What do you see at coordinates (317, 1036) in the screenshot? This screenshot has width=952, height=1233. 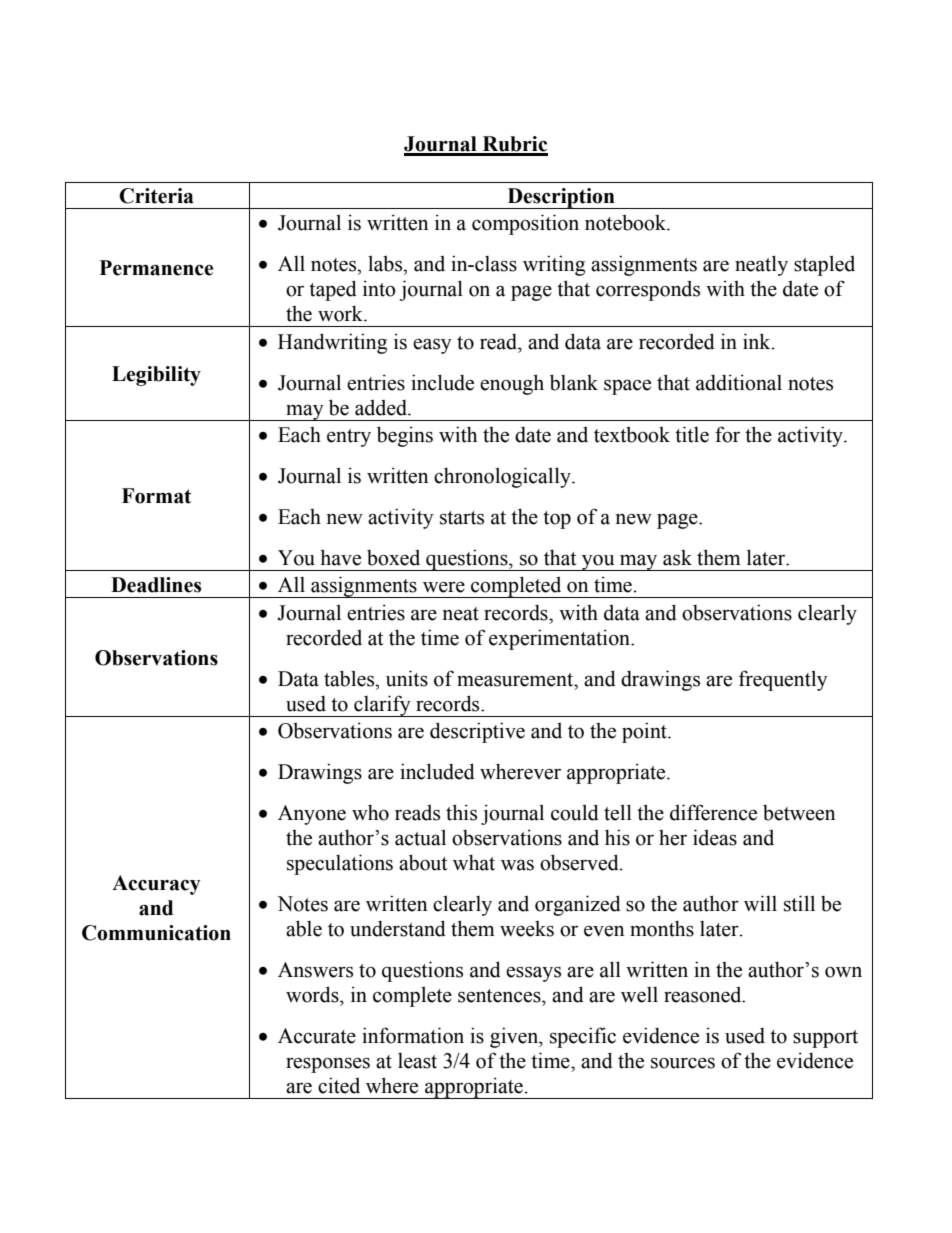 I see `Accurate` at bounding box center [317, 1036].
